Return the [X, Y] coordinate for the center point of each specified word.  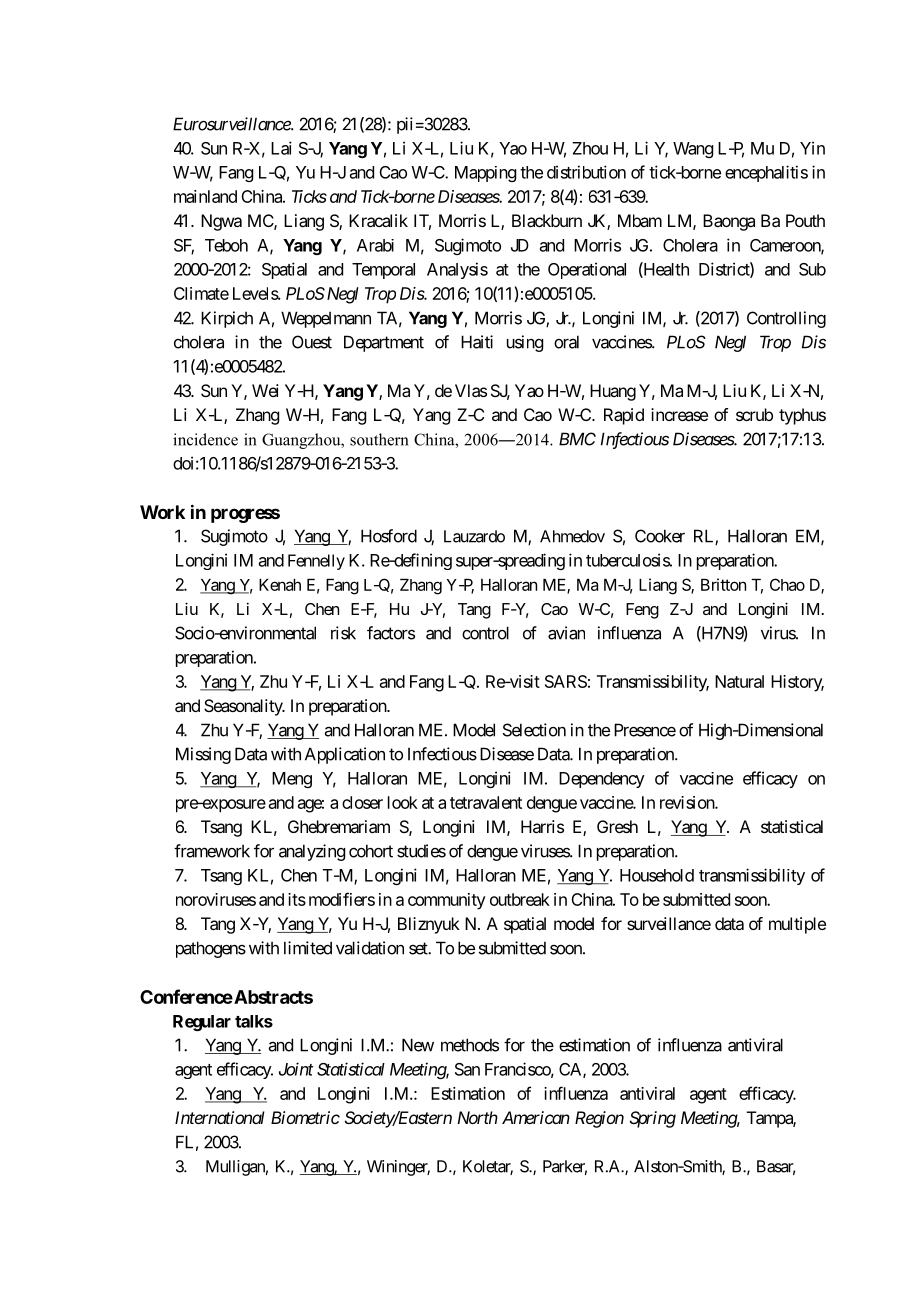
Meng [292, 780]
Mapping [485, 174]
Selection [534, 730]
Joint [296, 1069]
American [536, 1117]
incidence [205, 439]
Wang [693, 150]
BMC [577, 439]
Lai [281, 148]
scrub [754, 414]
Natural [739, 681]
